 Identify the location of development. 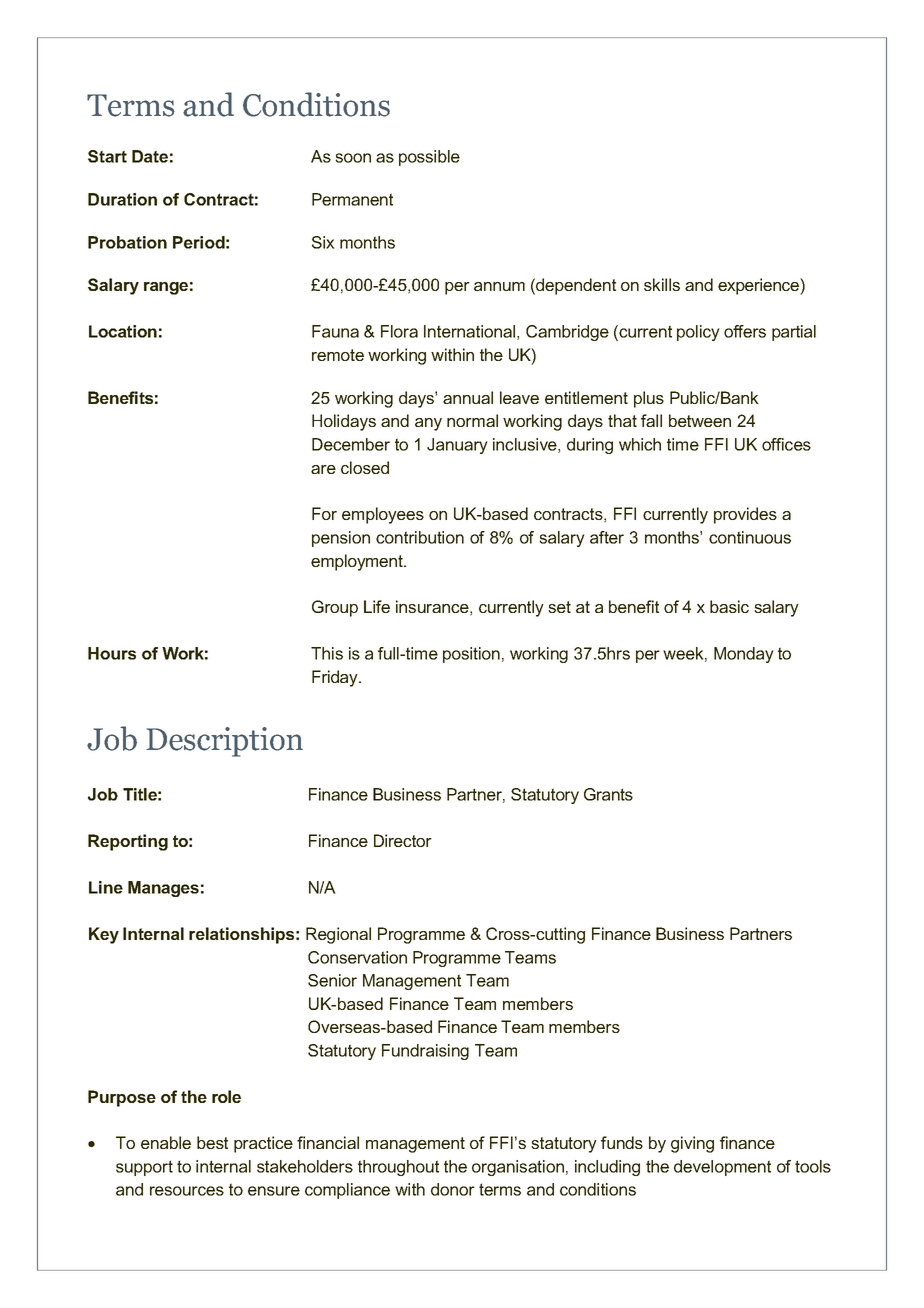
(722, 1168).
